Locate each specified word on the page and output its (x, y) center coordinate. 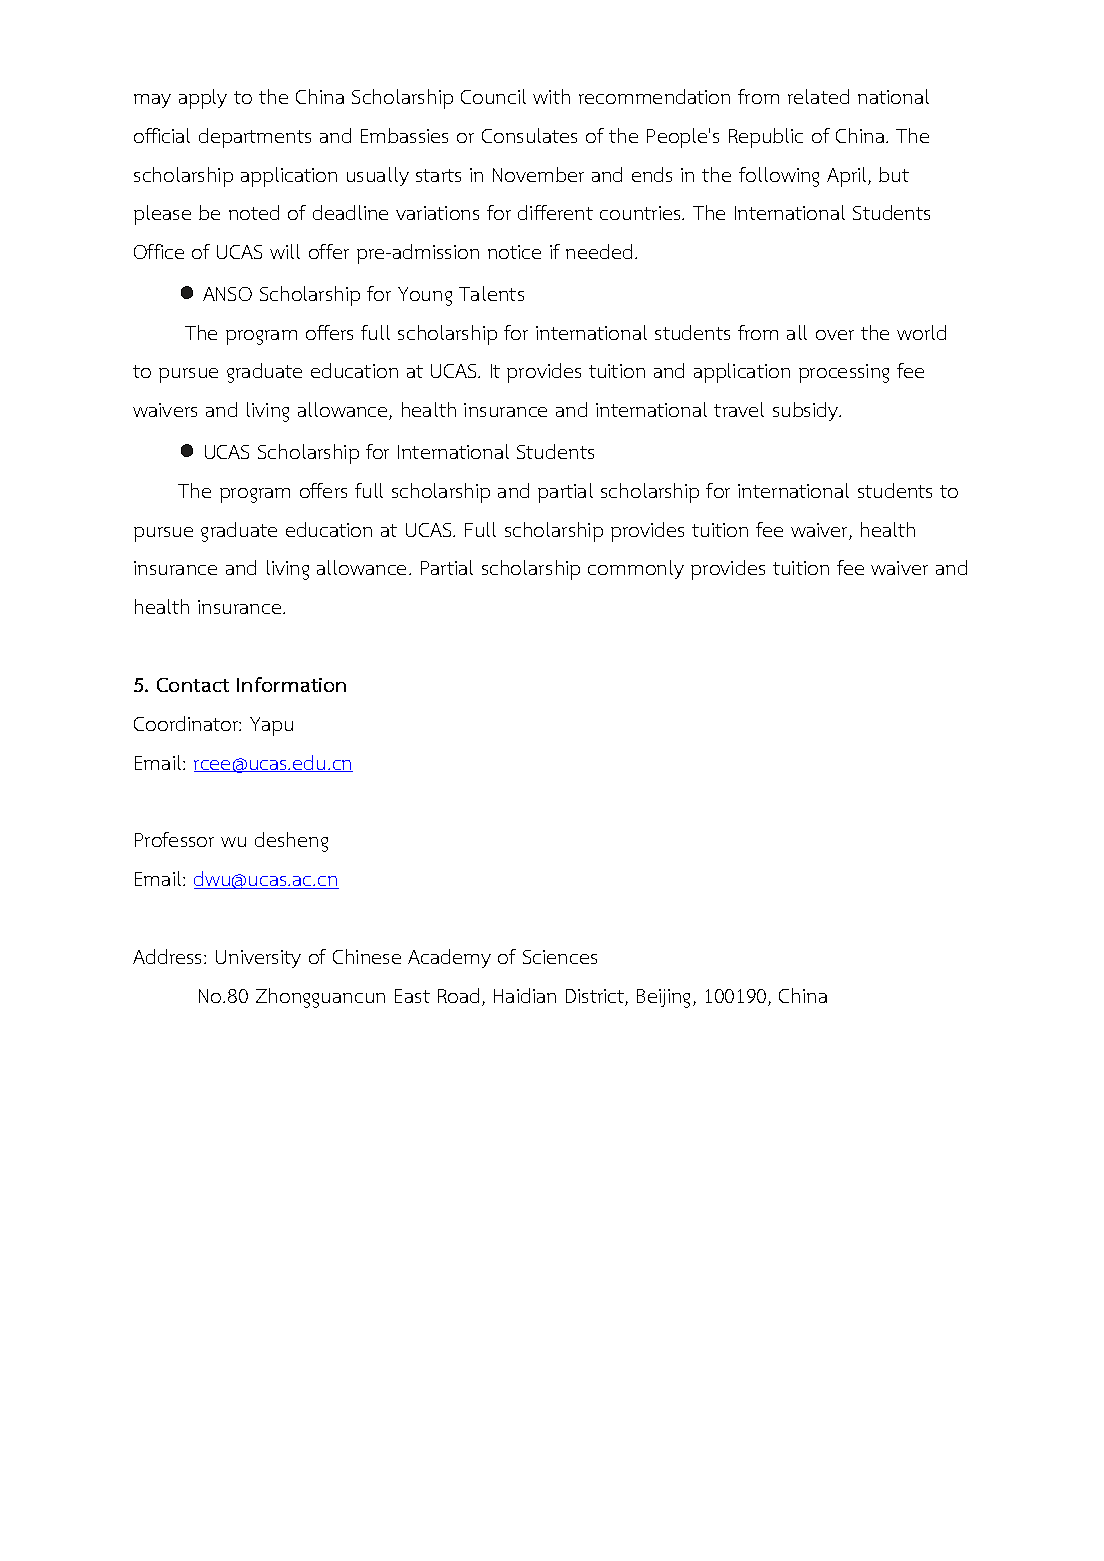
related (818, 96)
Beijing (665, 998)
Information (291, 684)
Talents (491, 293)
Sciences (560, 957)
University (258, 959)
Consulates (529, 135)
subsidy (807, 411)
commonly (636, 569)
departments (255, 138)
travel (739, 409)
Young (425, 296)
